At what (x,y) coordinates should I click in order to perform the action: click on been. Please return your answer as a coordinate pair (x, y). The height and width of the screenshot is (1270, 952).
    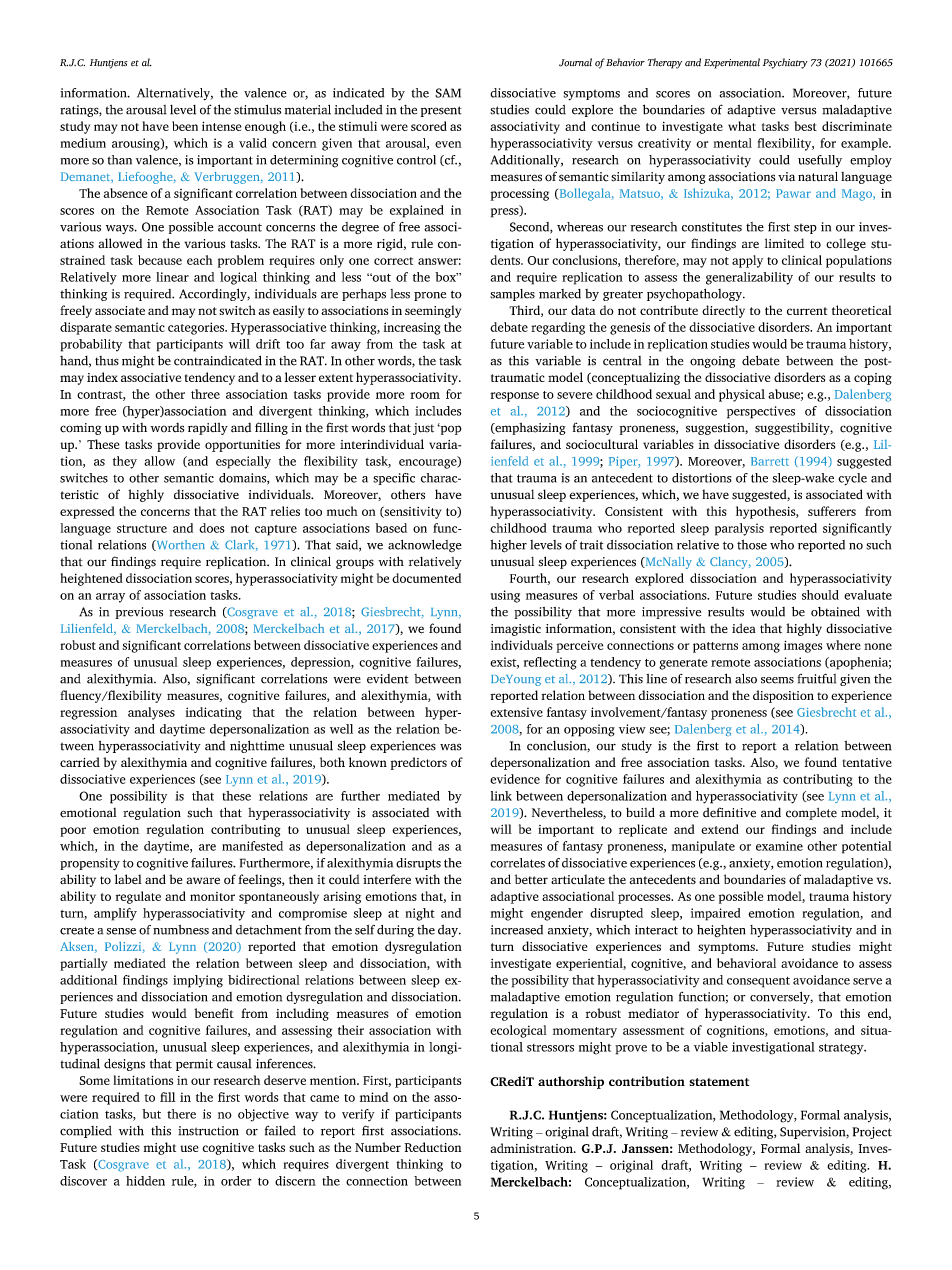
    Looking at the image, I should click on (185, 126).
